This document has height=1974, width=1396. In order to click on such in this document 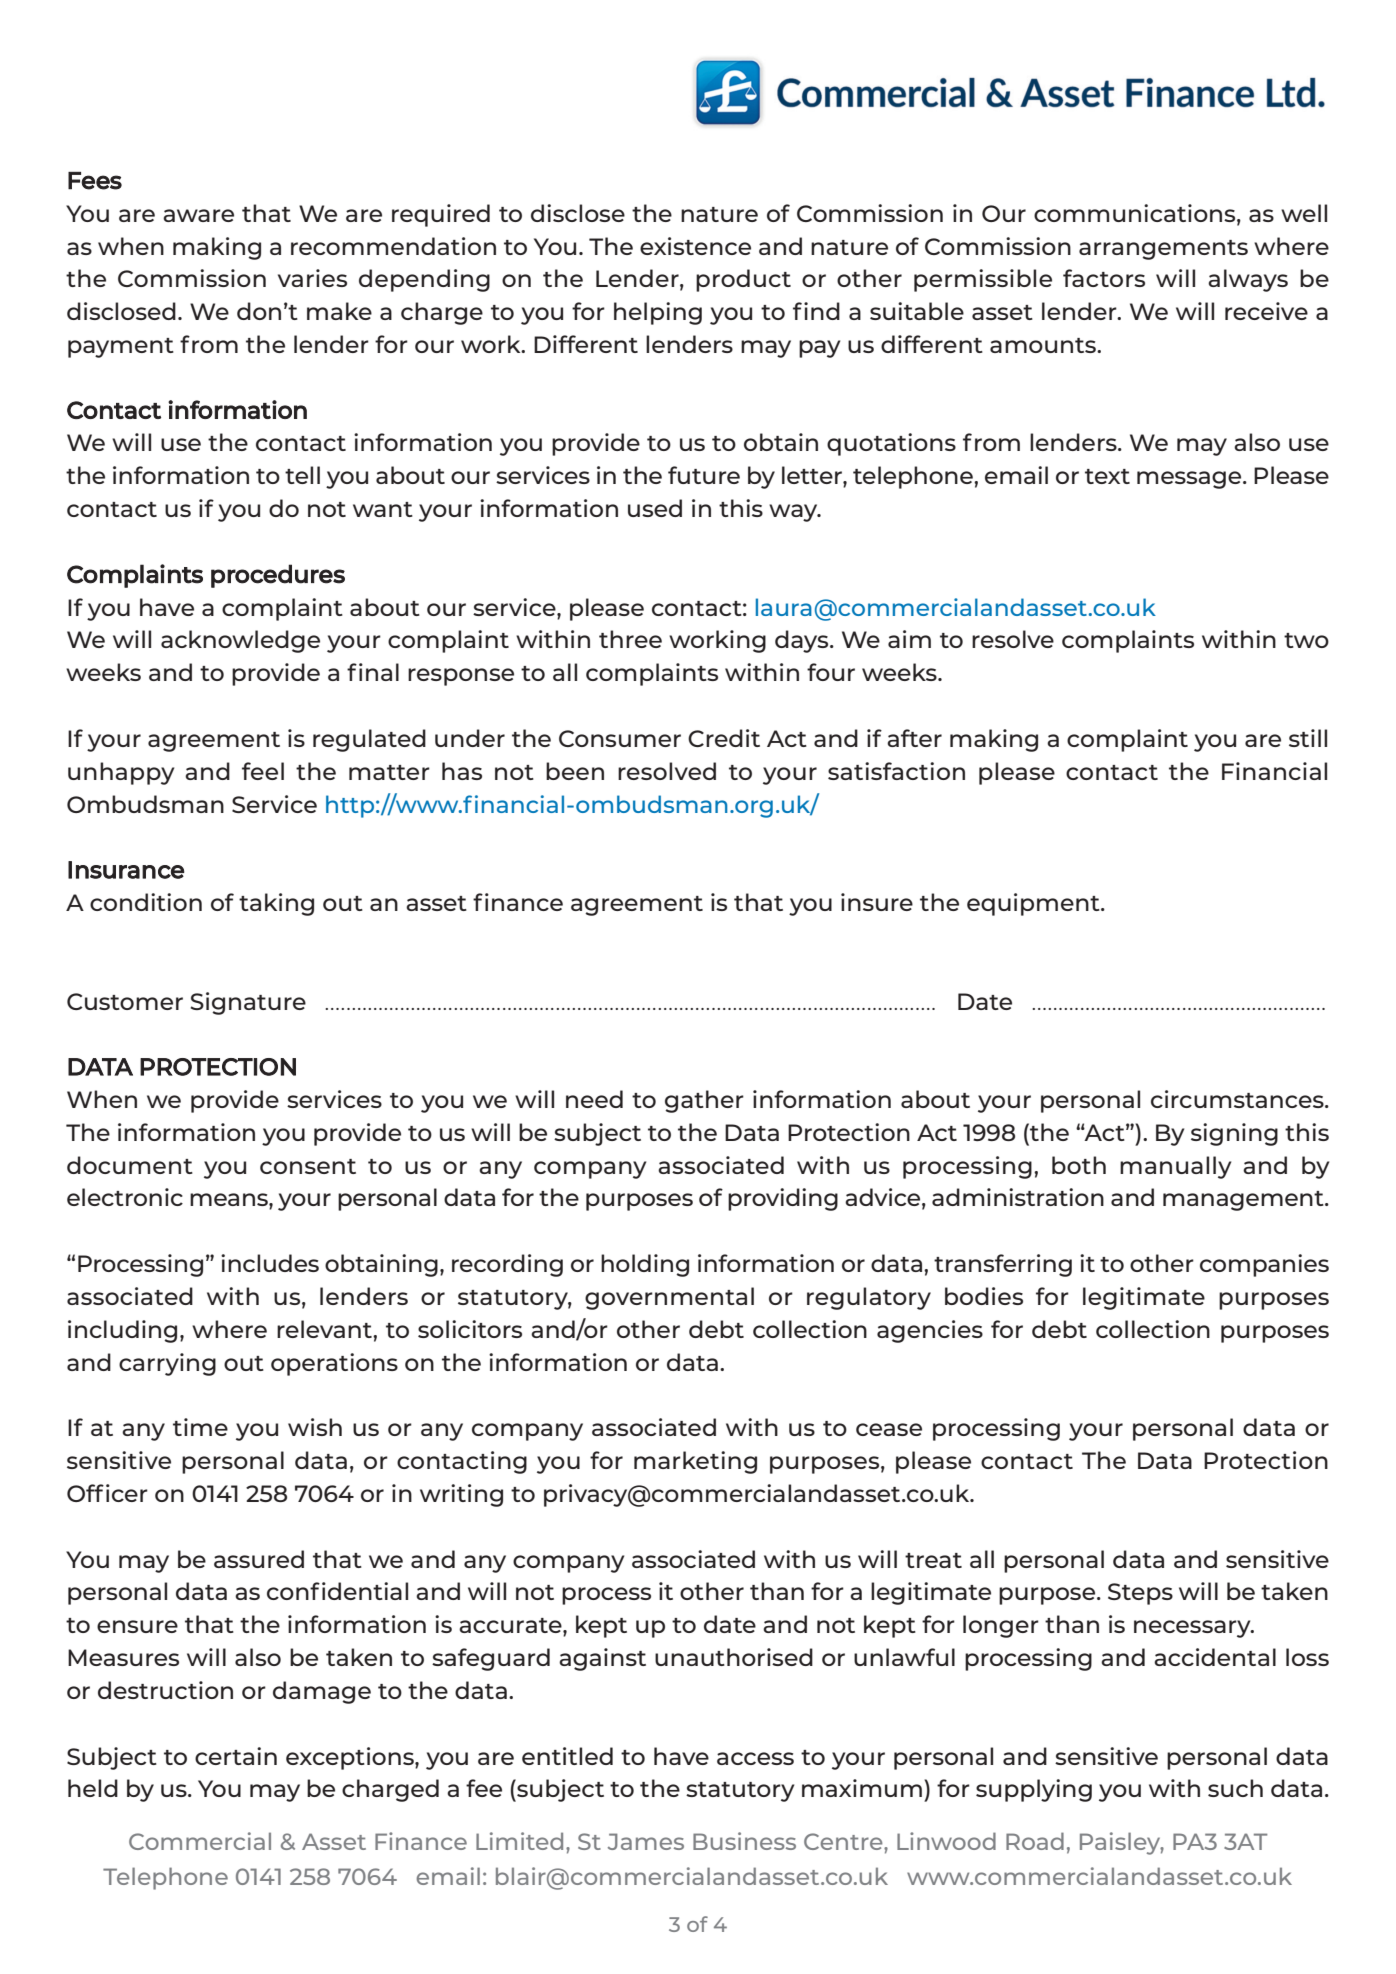, I will do `click(1235, 1788)`.
